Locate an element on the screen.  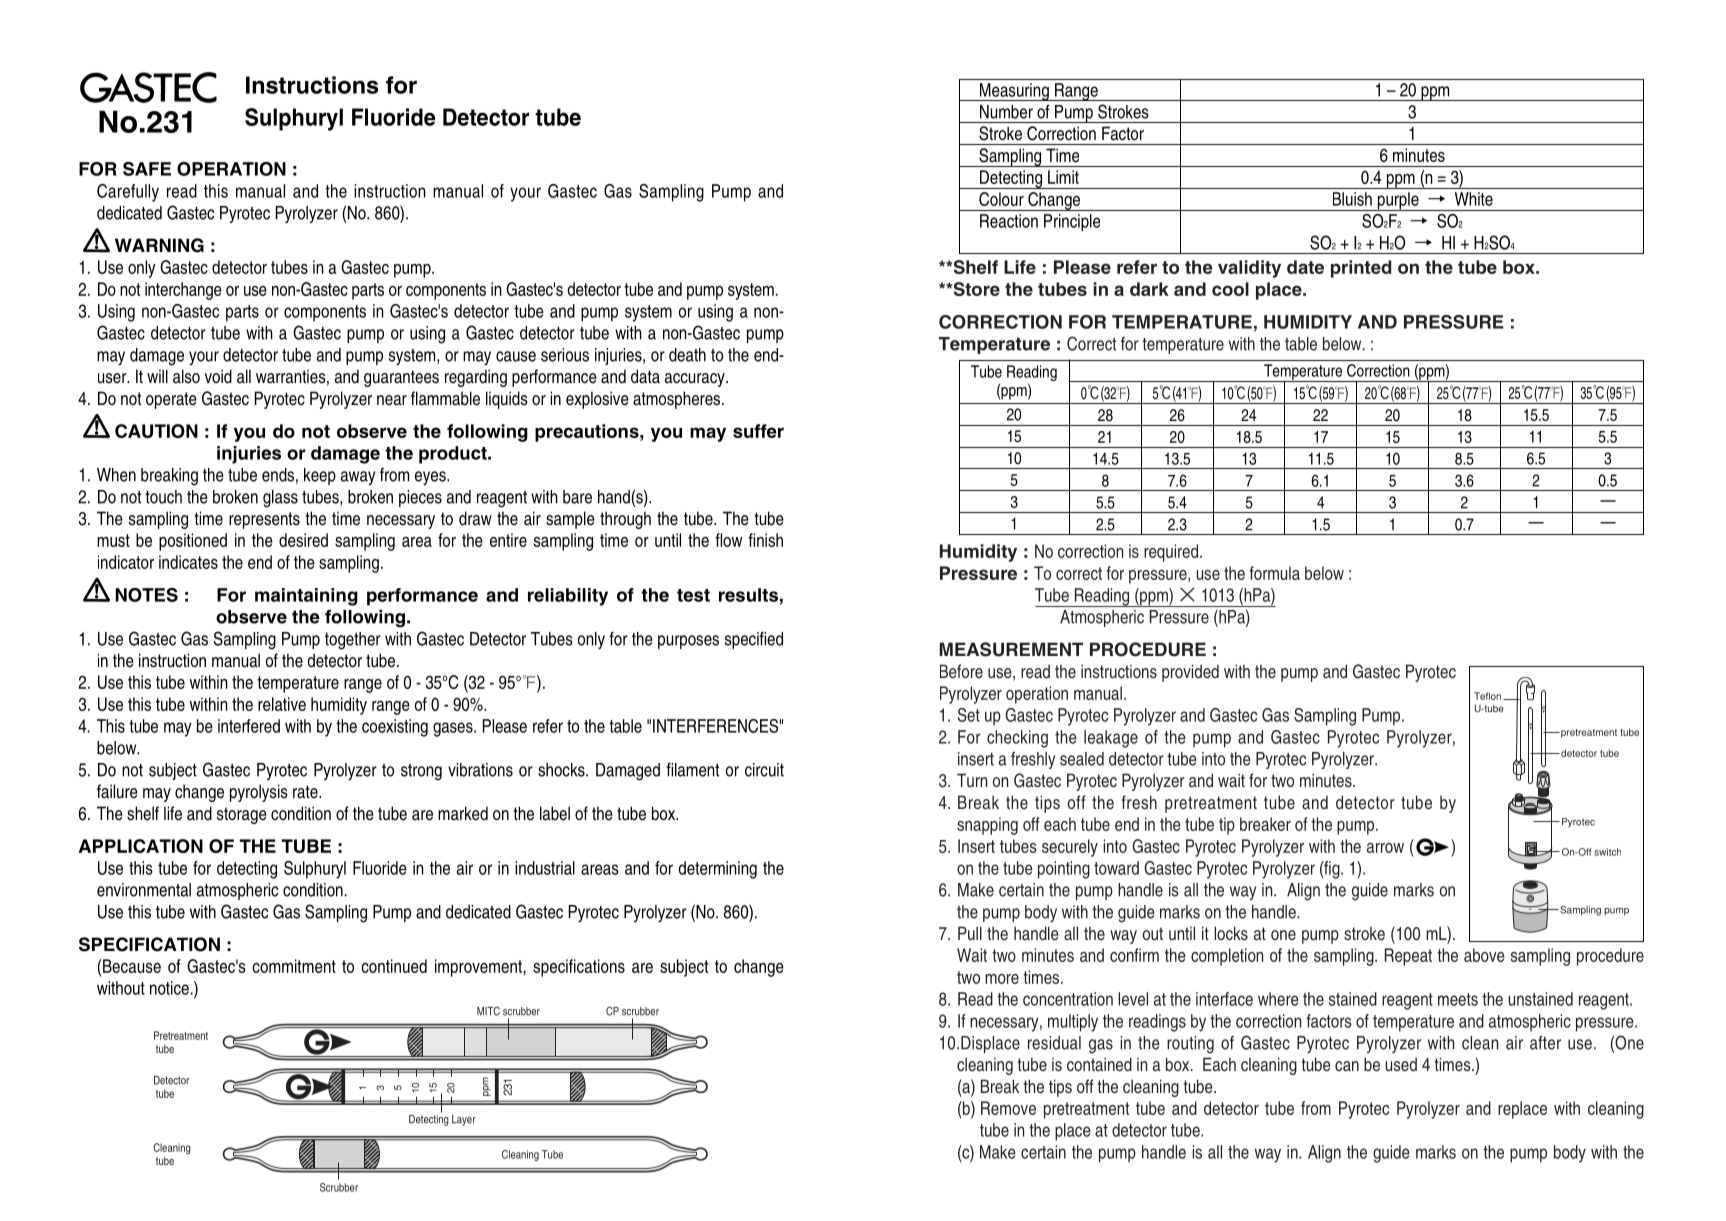
Layer is located at coordinates (464, 1120).
